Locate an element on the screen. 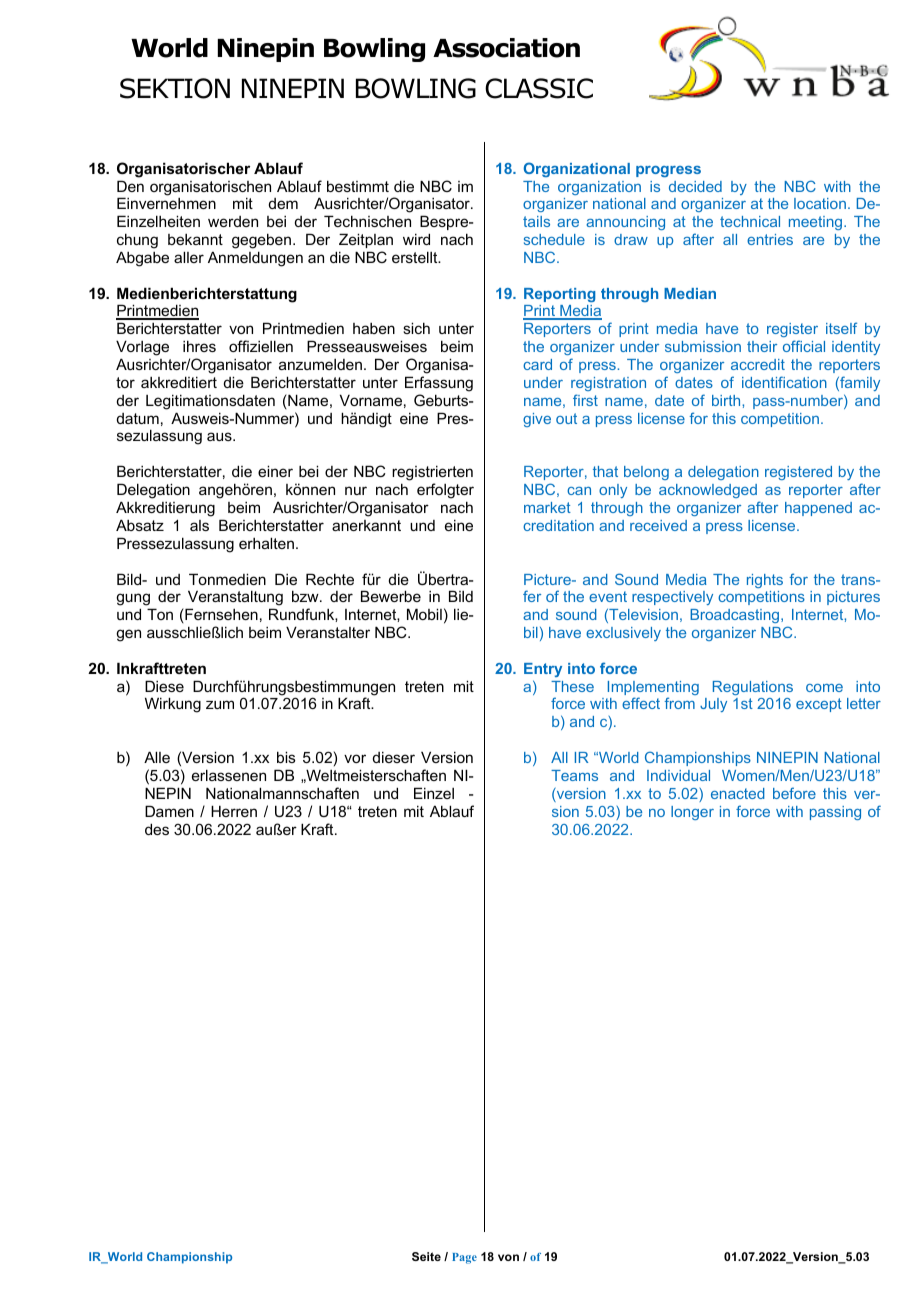 The width and height of the screenshot is (924, 1308). Seite is located at coordinates (426, 1256).
